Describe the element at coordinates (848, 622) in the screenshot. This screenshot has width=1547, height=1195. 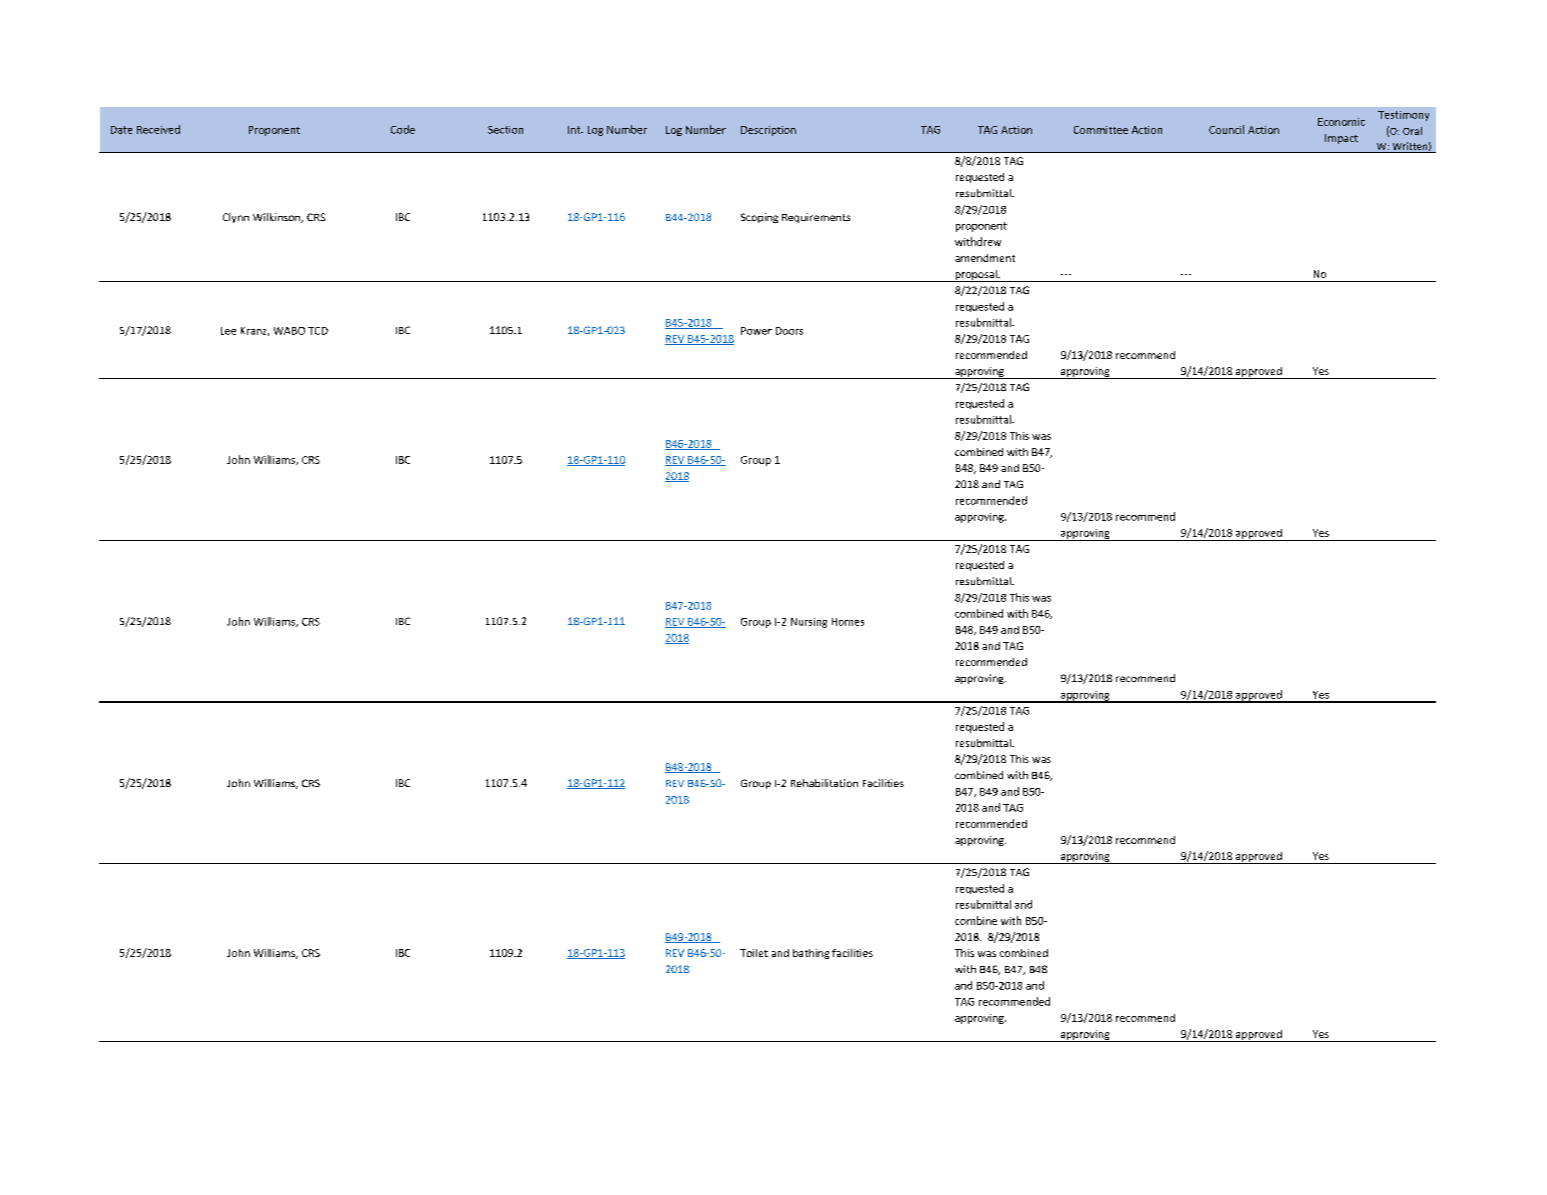
I see `Homes` at that location.
